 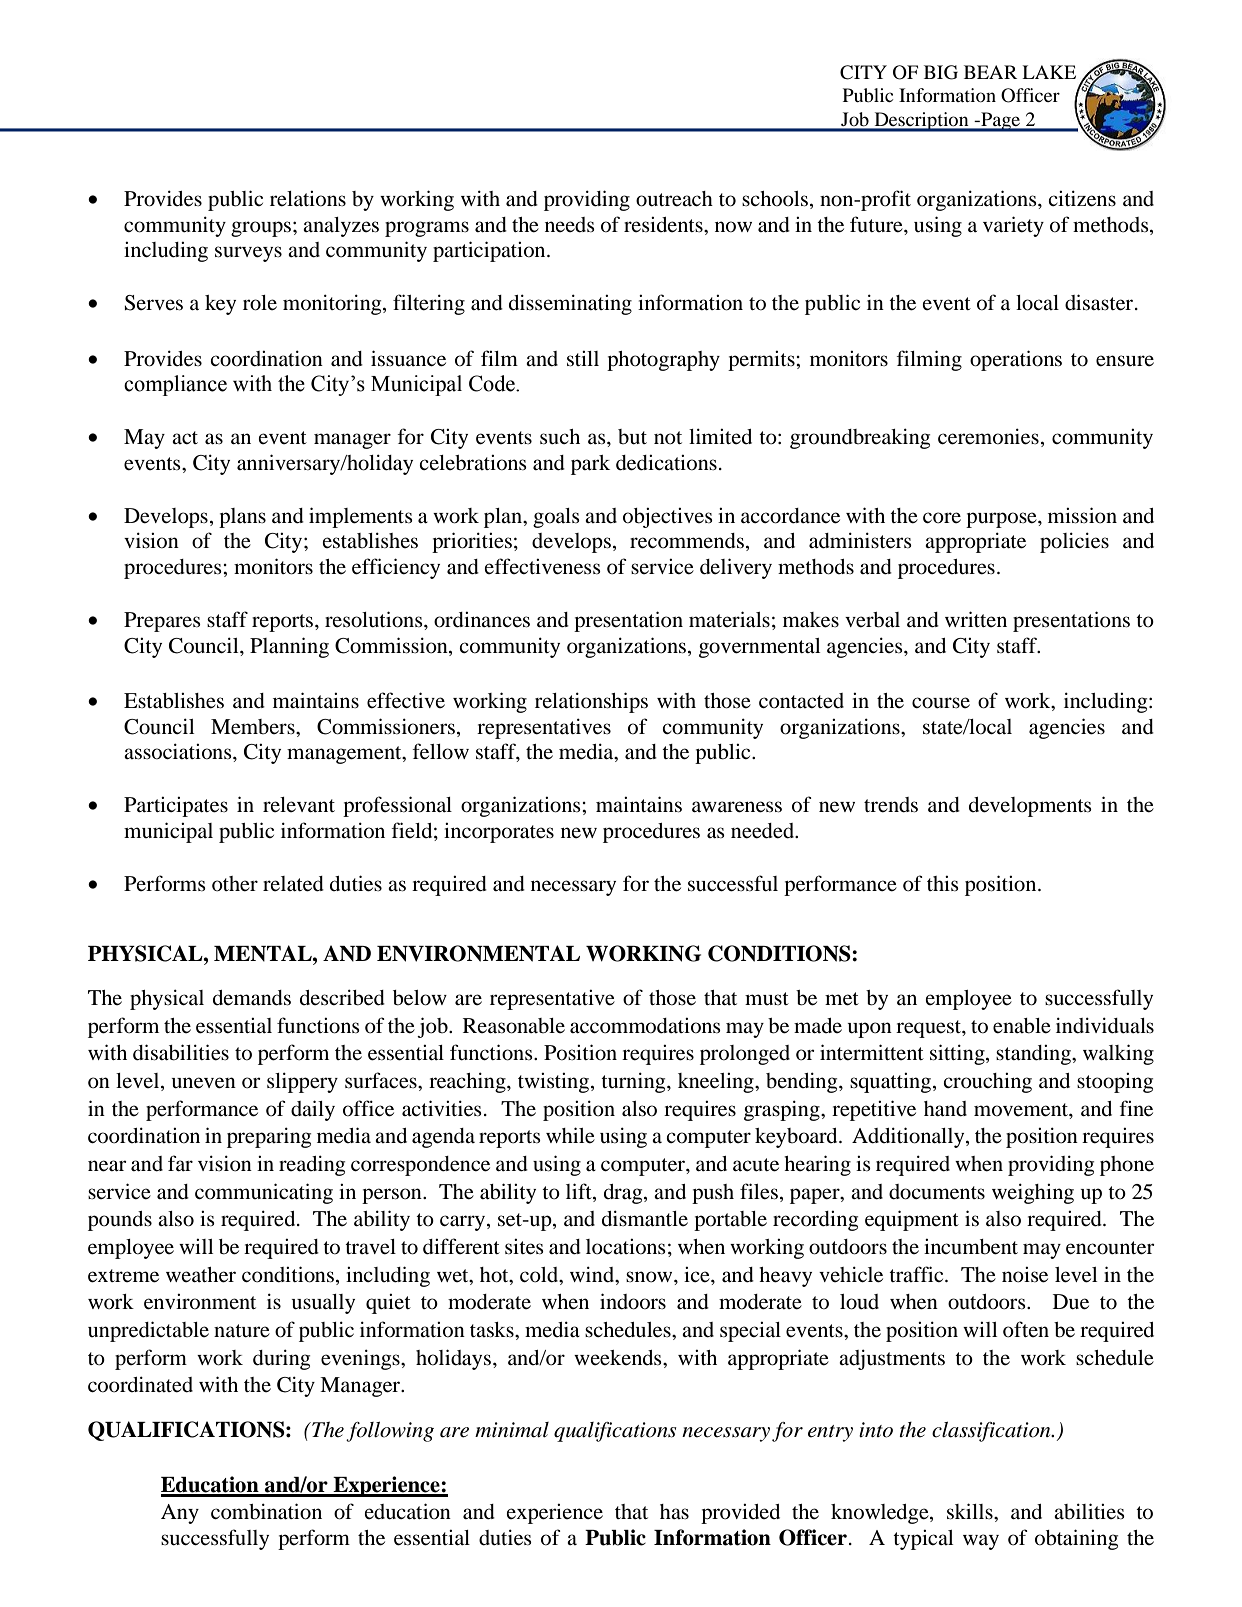 I want to click on weighing, so click(x=1033, y=1193).
